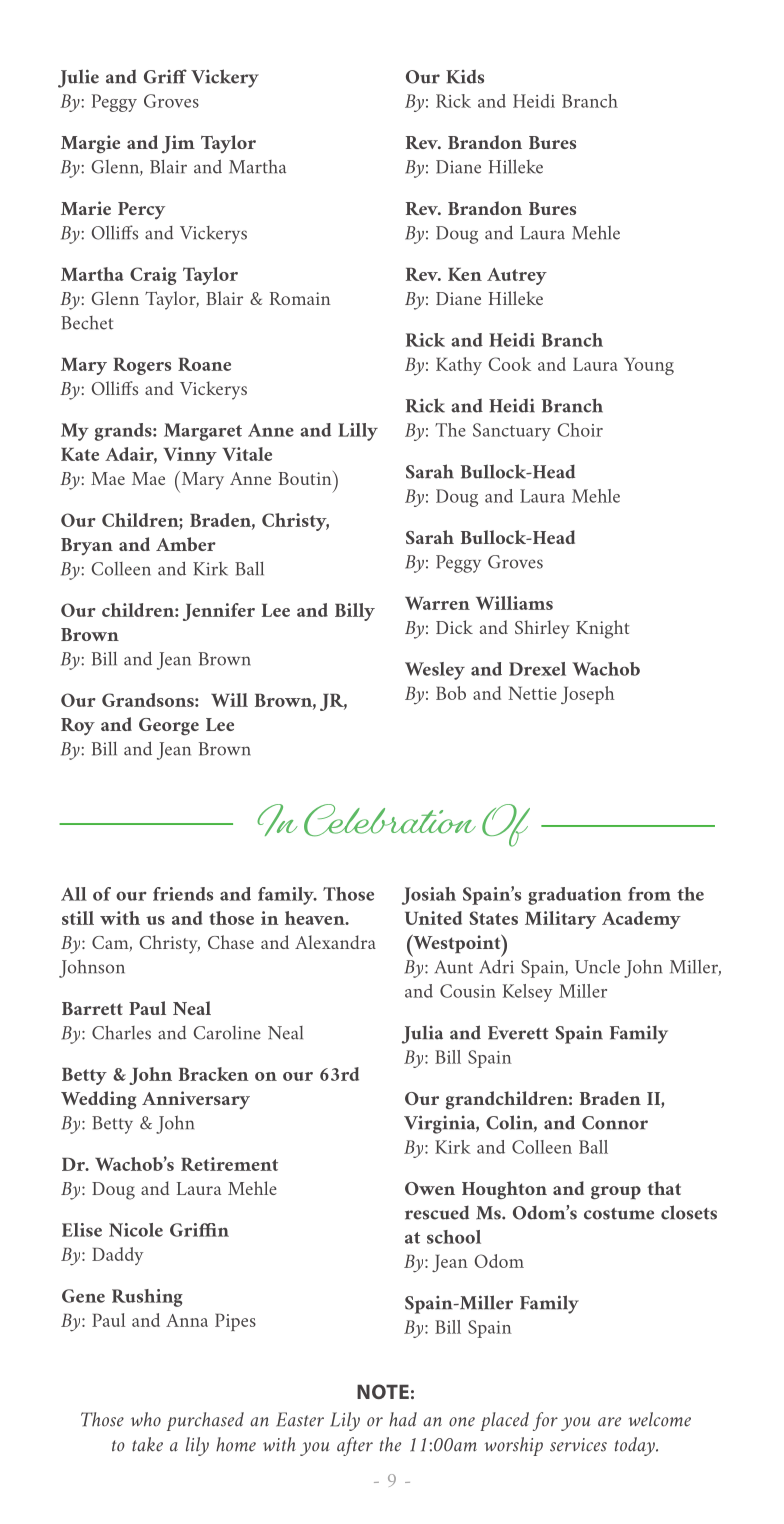  Describe the element at coordinates (146, 1419) in the page. I see `who` at that location.
